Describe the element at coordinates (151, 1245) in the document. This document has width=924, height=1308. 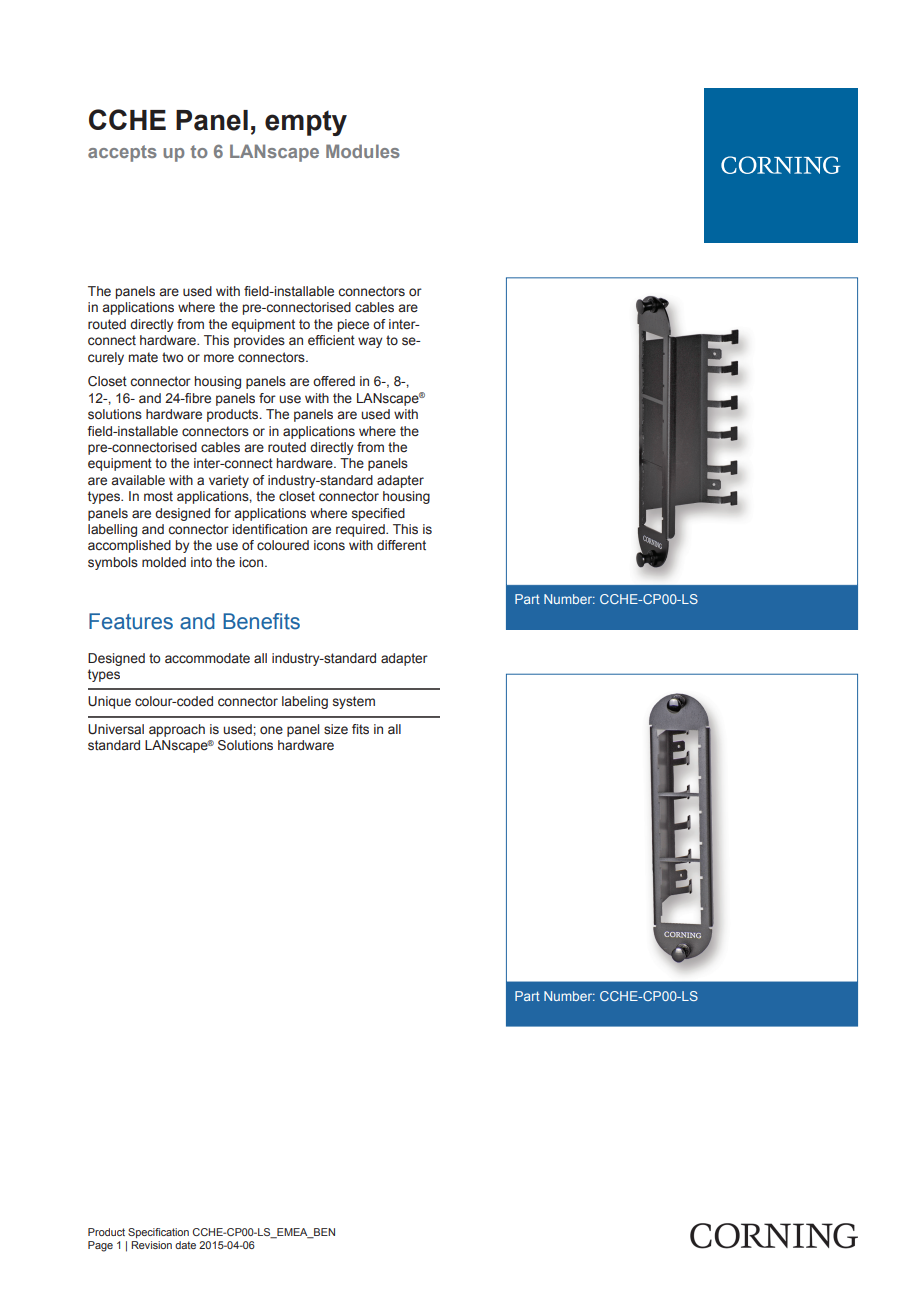
I see `Revision` at that location.
